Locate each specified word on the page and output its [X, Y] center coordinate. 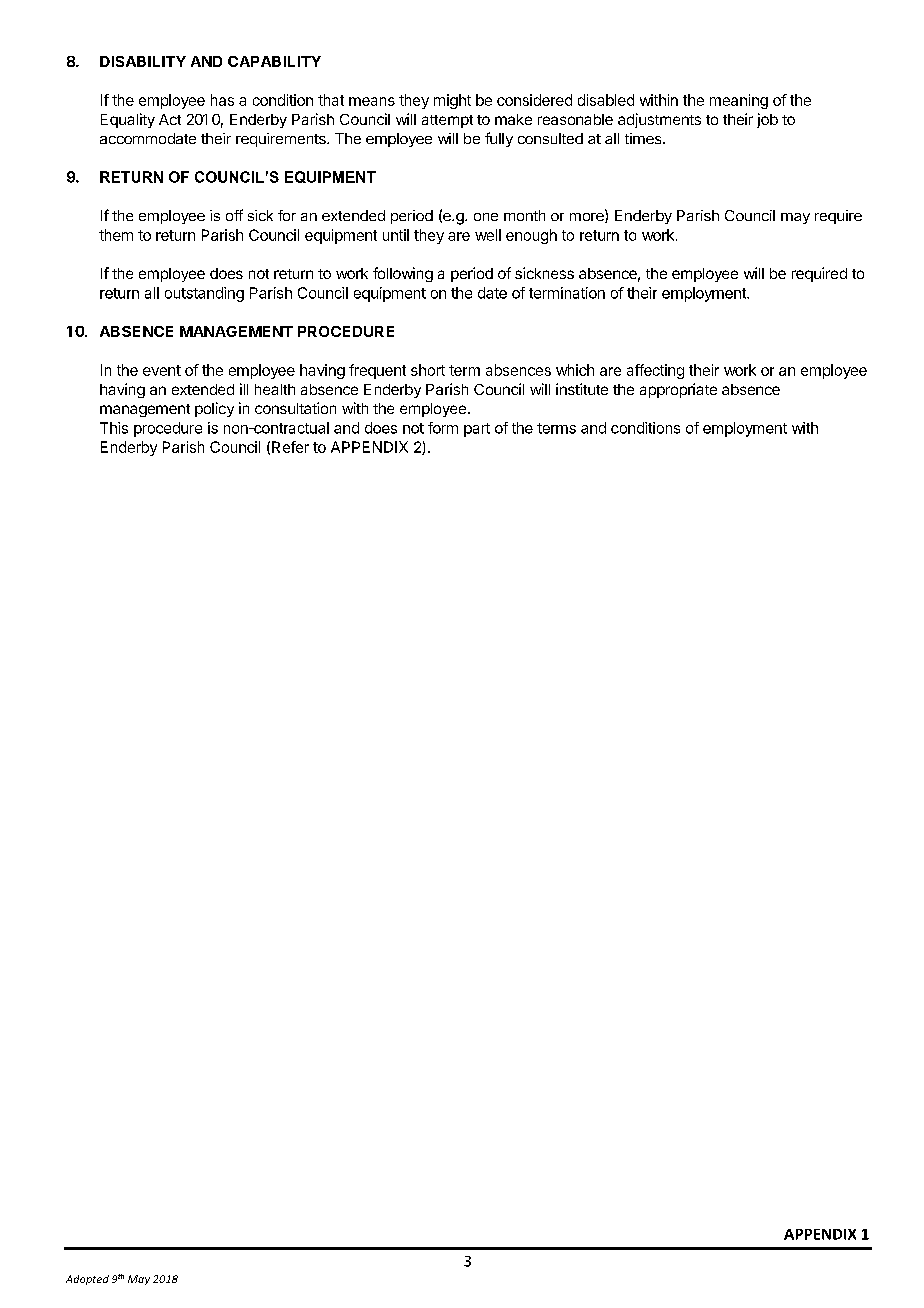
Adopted [87, 1280]
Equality [128, 120]
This [114, 428]
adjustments [659, 120]
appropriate [678, 390]
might [452, 101]
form [443, 428]
